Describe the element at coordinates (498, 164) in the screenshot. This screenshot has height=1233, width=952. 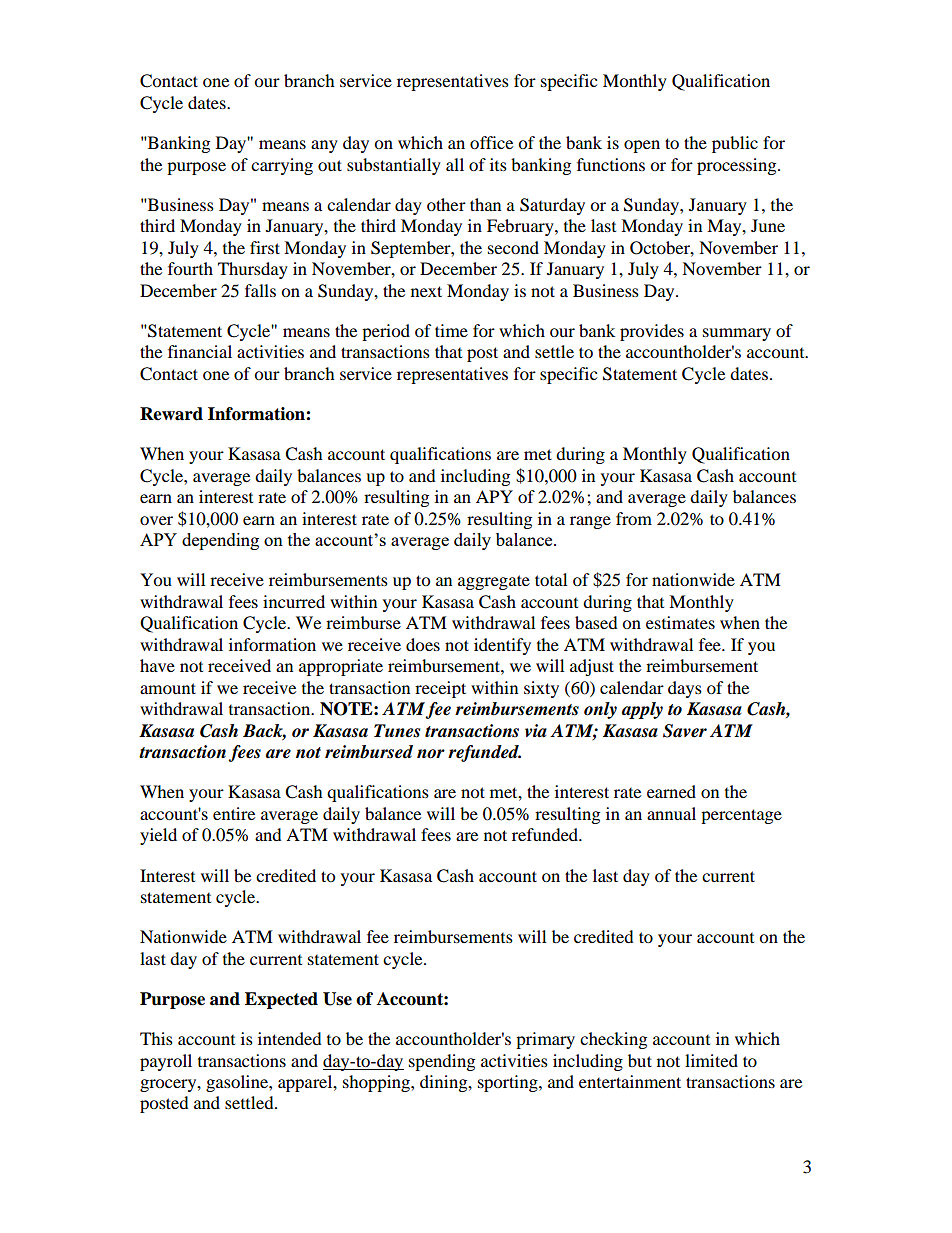
I see `its` at that location.
